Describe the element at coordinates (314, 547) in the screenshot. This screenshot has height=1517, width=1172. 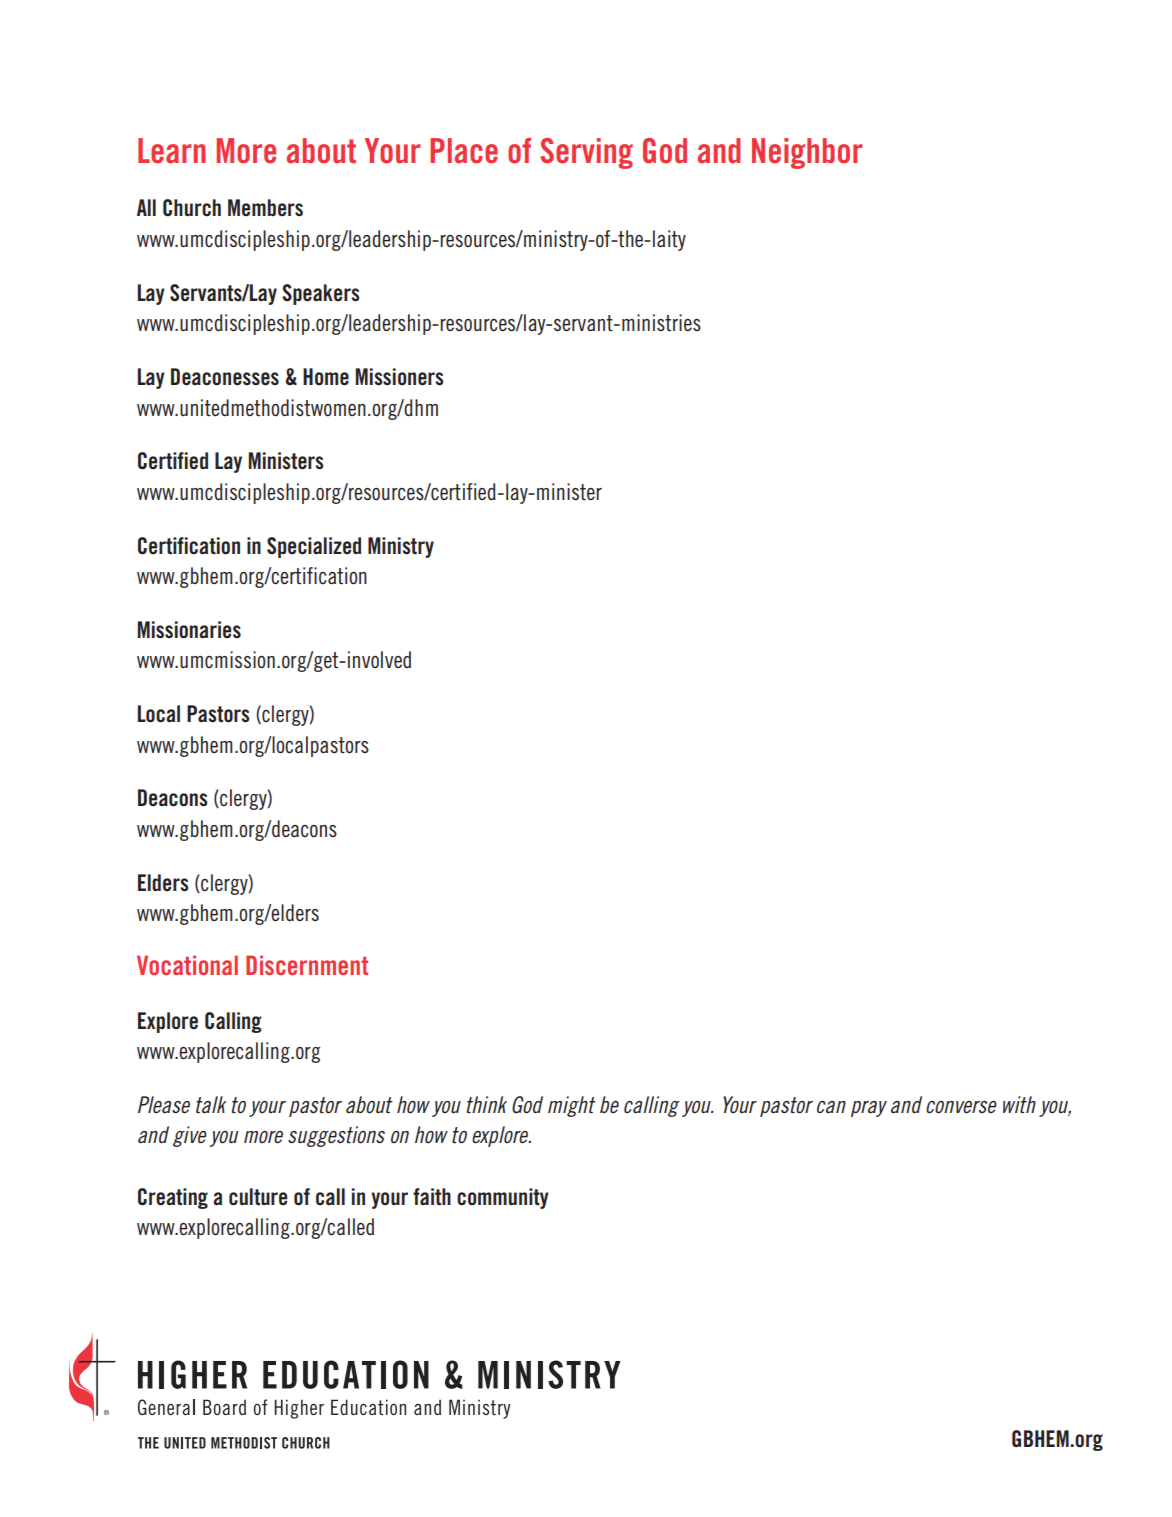
I see `Specialized` at that location.
